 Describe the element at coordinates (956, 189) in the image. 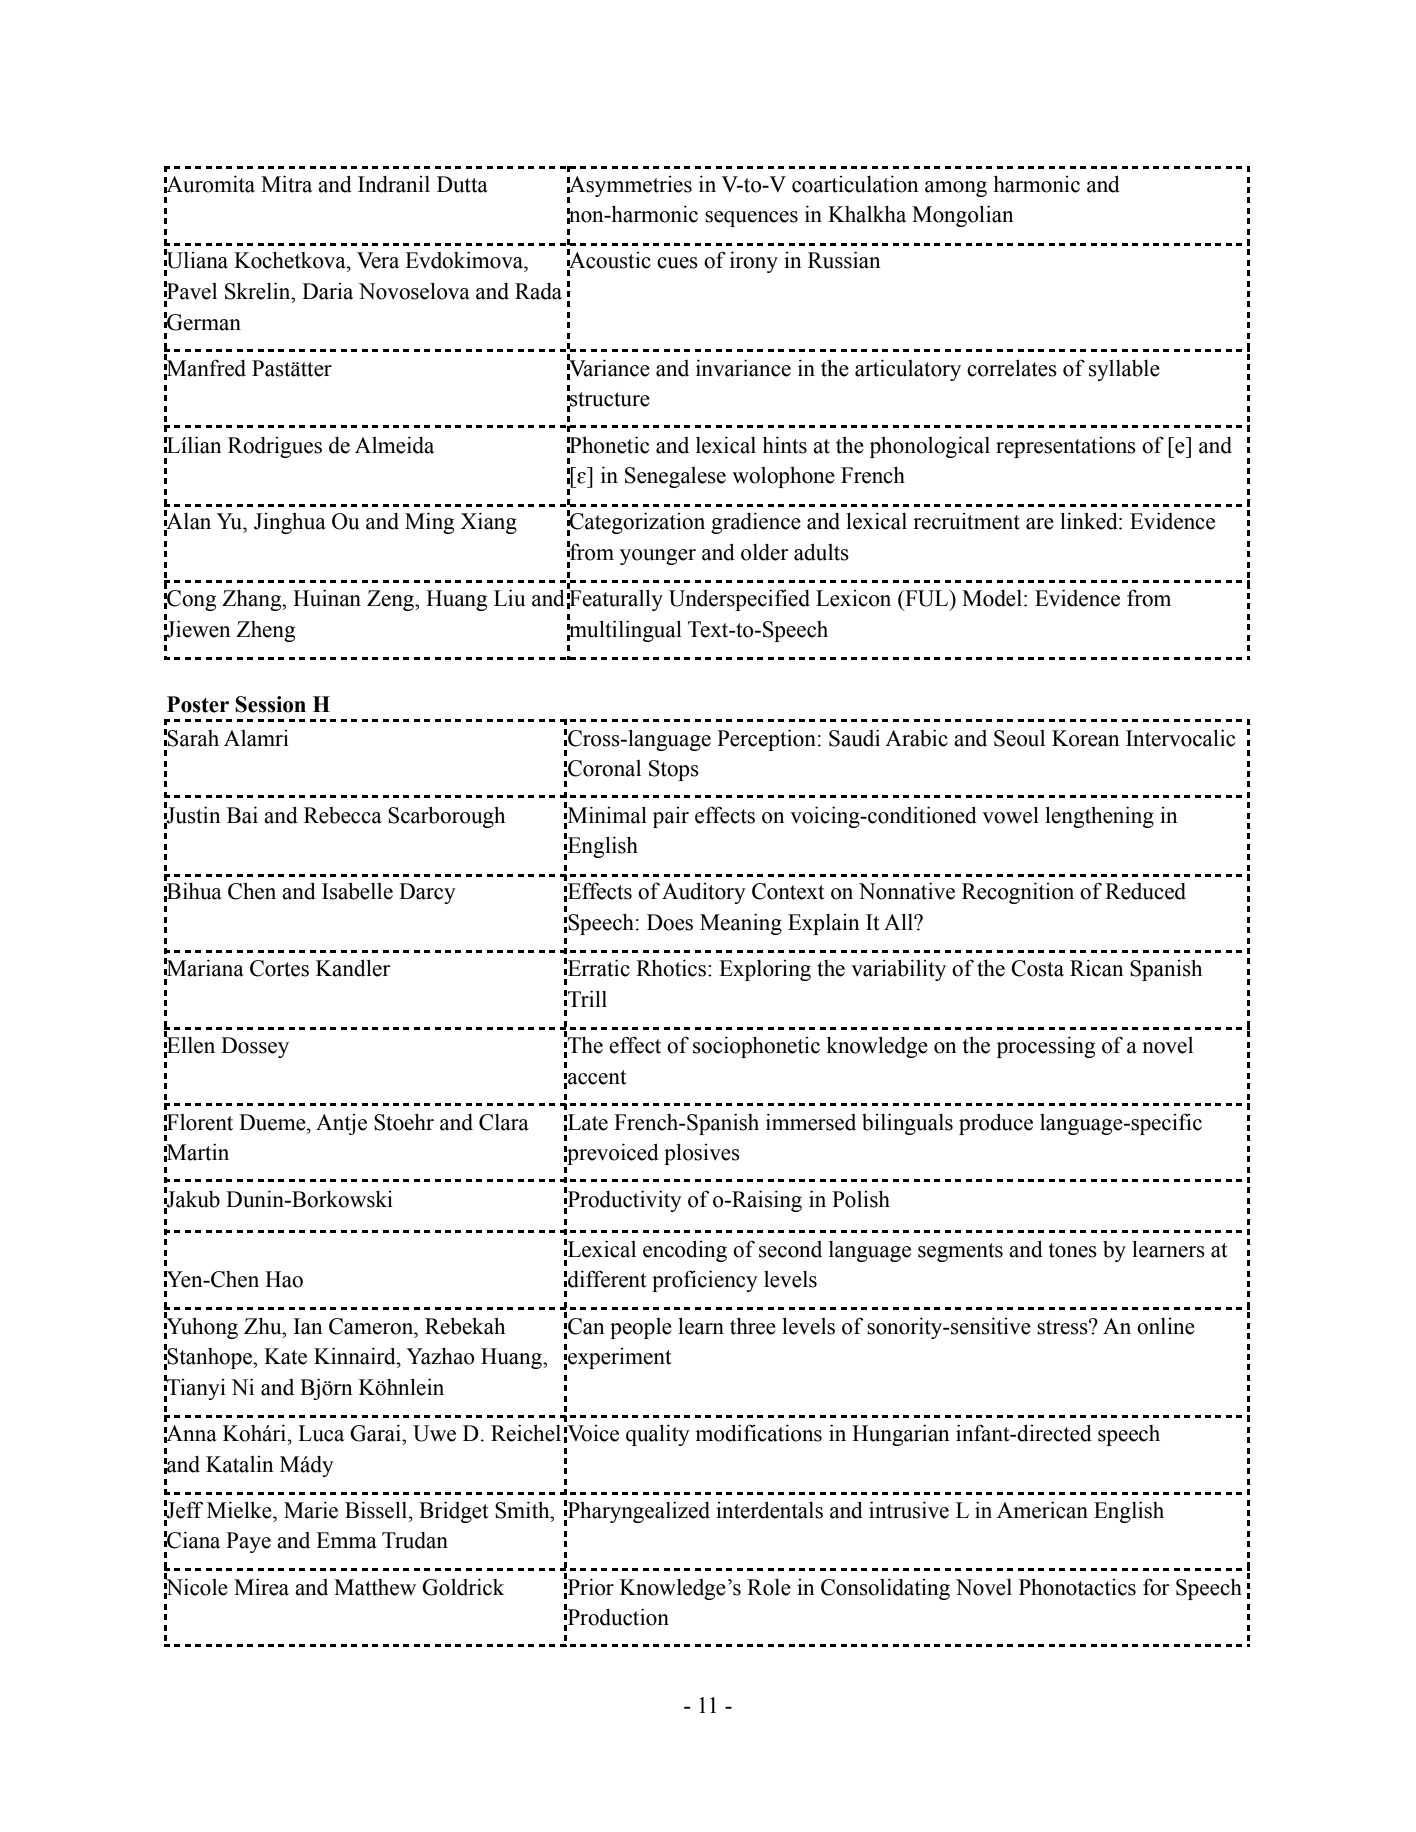

I see `among` at that location.
